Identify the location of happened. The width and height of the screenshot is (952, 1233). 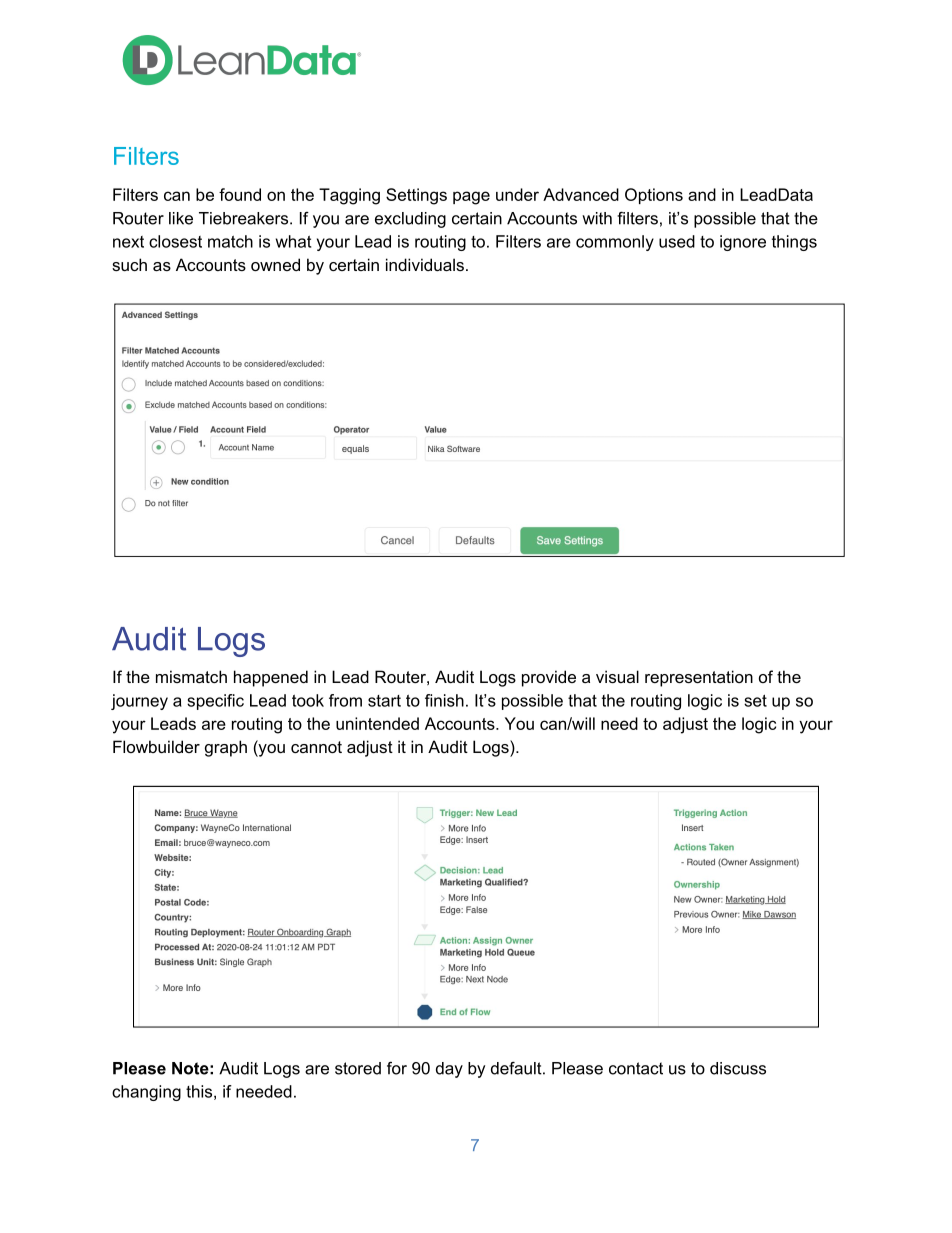
(271, 678).
